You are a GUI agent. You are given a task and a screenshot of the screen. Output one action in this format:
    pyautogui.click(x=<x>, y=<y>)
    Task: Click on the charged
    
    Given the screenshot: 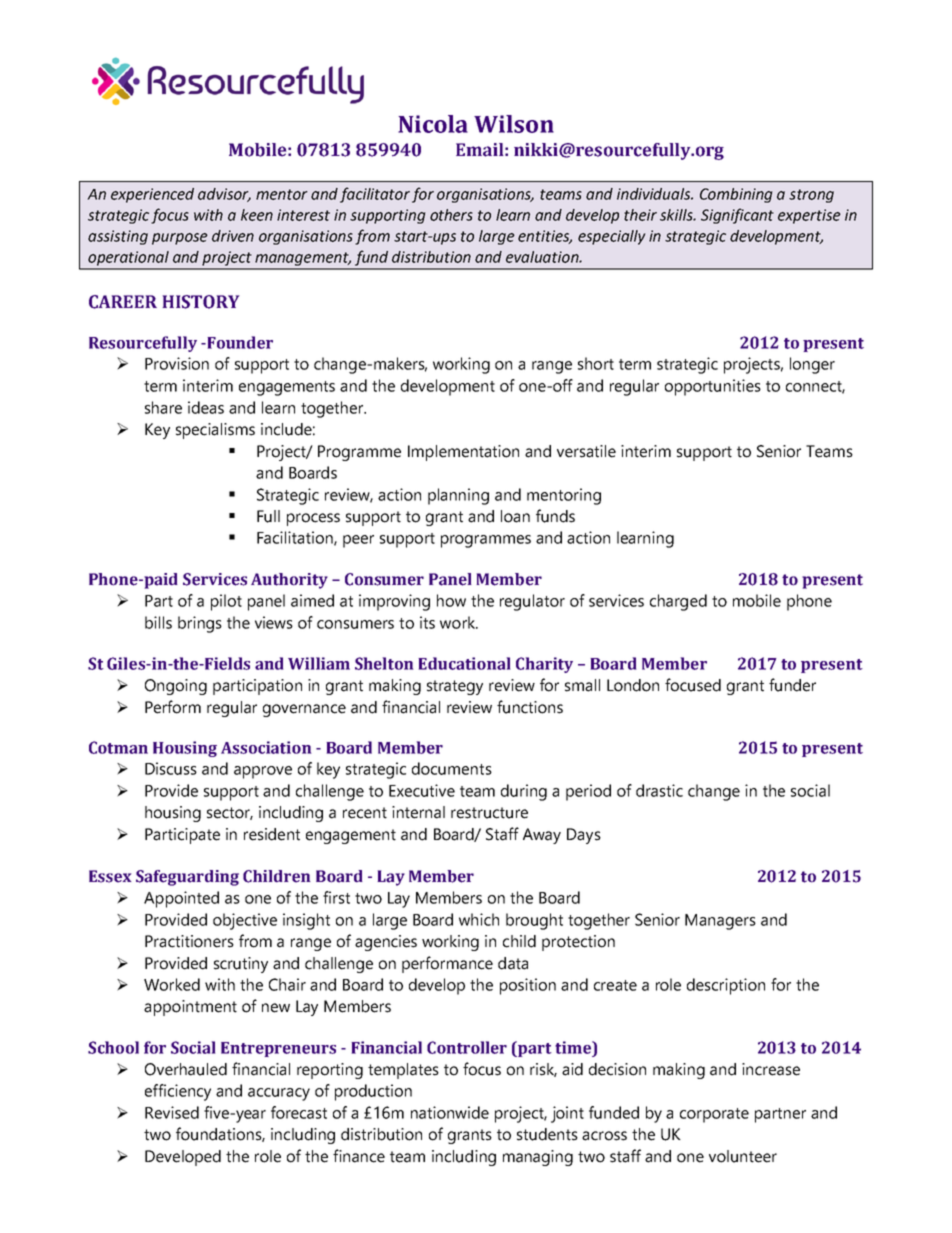 What is the action you would take?
    pyautogui.click(x=678, y=602)
